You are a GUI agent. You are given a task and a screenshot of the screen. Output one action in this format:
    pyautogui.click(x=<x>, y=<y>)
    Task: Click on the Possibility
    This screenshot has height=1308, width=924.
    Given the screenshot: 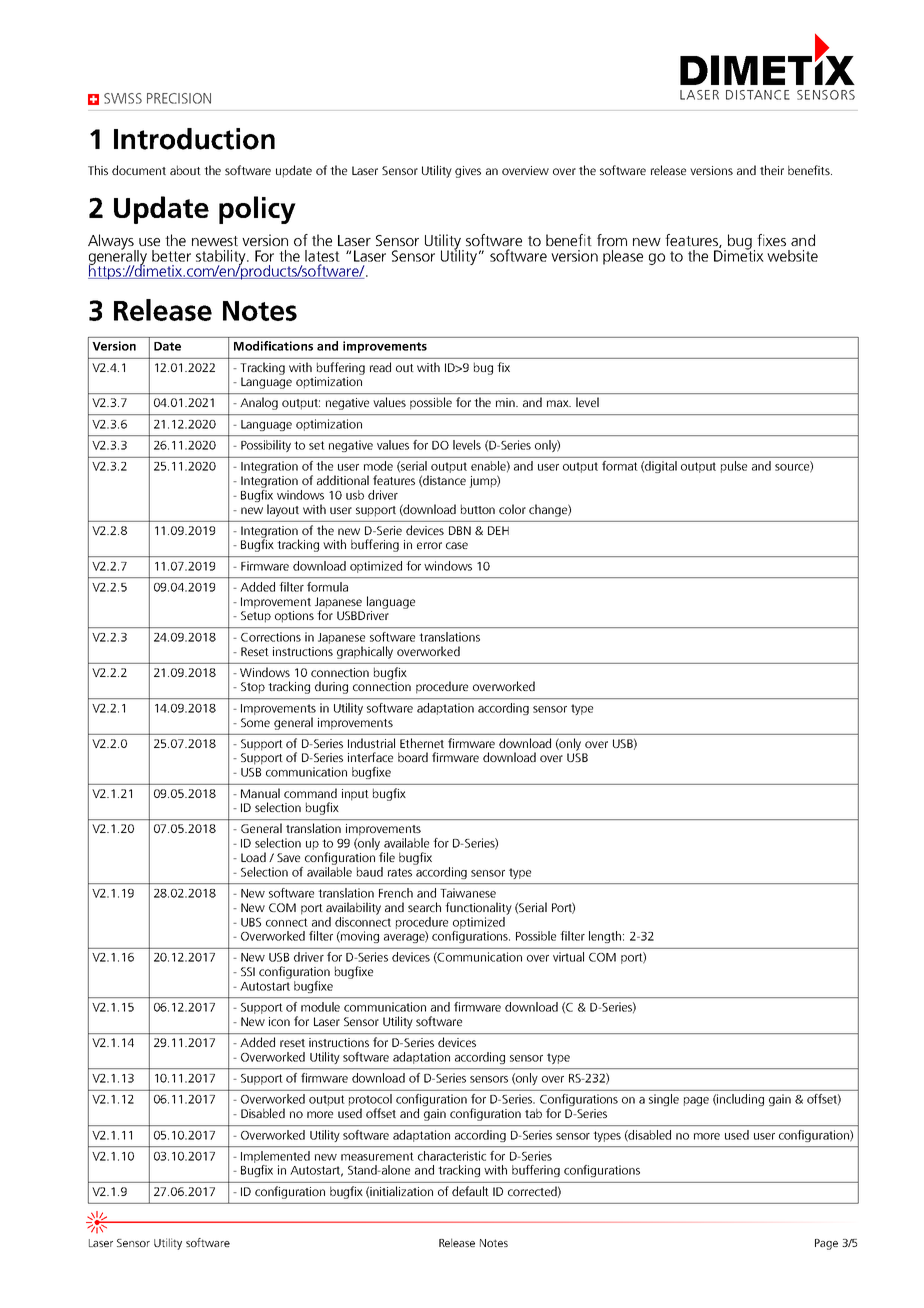 What is the action you would take?
    pyautogui.click(x=266, y=446)
